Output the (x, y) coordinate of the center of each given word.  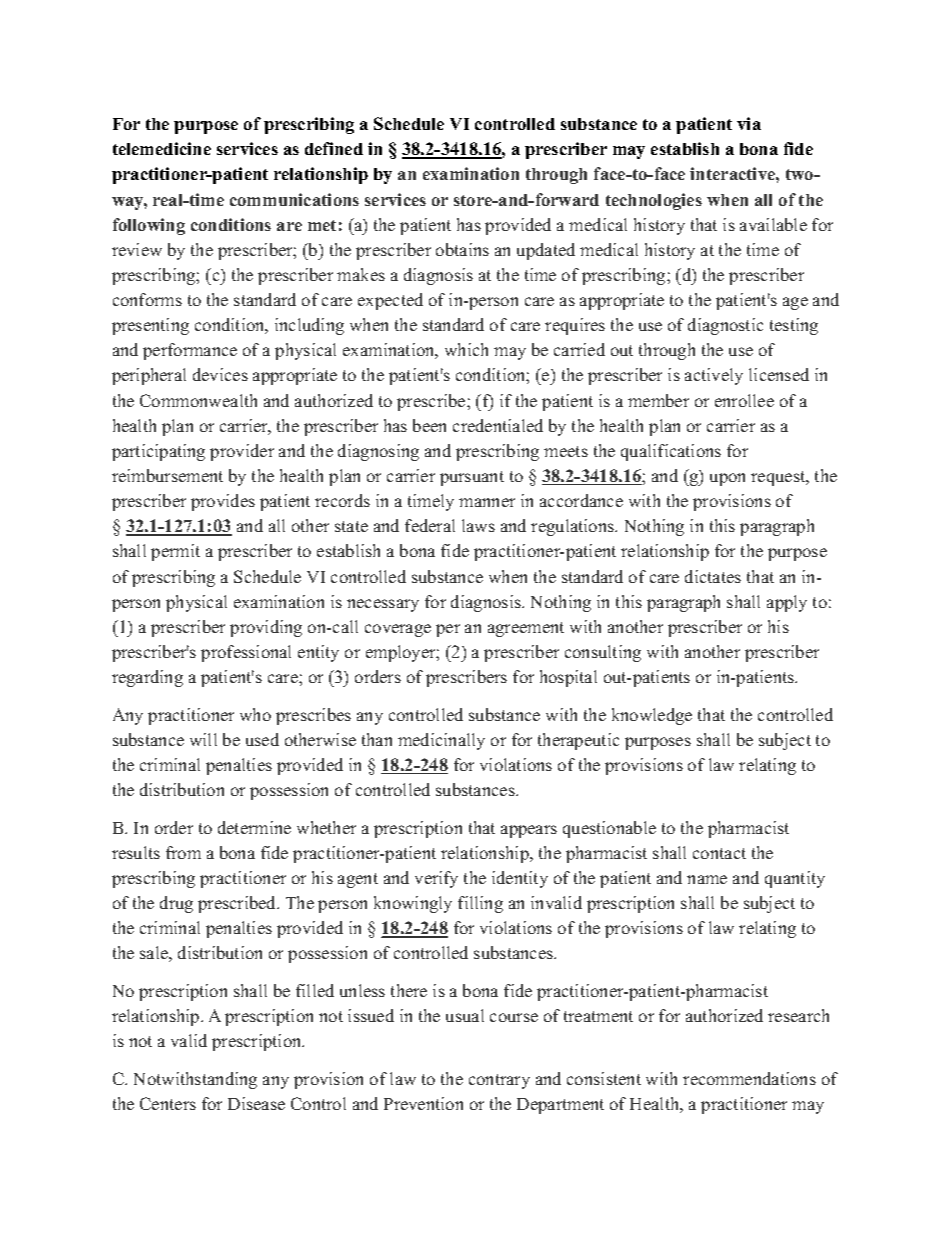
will (203, 739)
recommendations (749, 1078)
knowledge (652, 716)
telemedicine (162, 148)
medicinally (441, 741)
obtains (462, 249)
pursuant (472, 478)
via (749, 123)
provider (242, 452)
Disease (256, 1103)
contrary (499, 1081)
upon (727, 479)
